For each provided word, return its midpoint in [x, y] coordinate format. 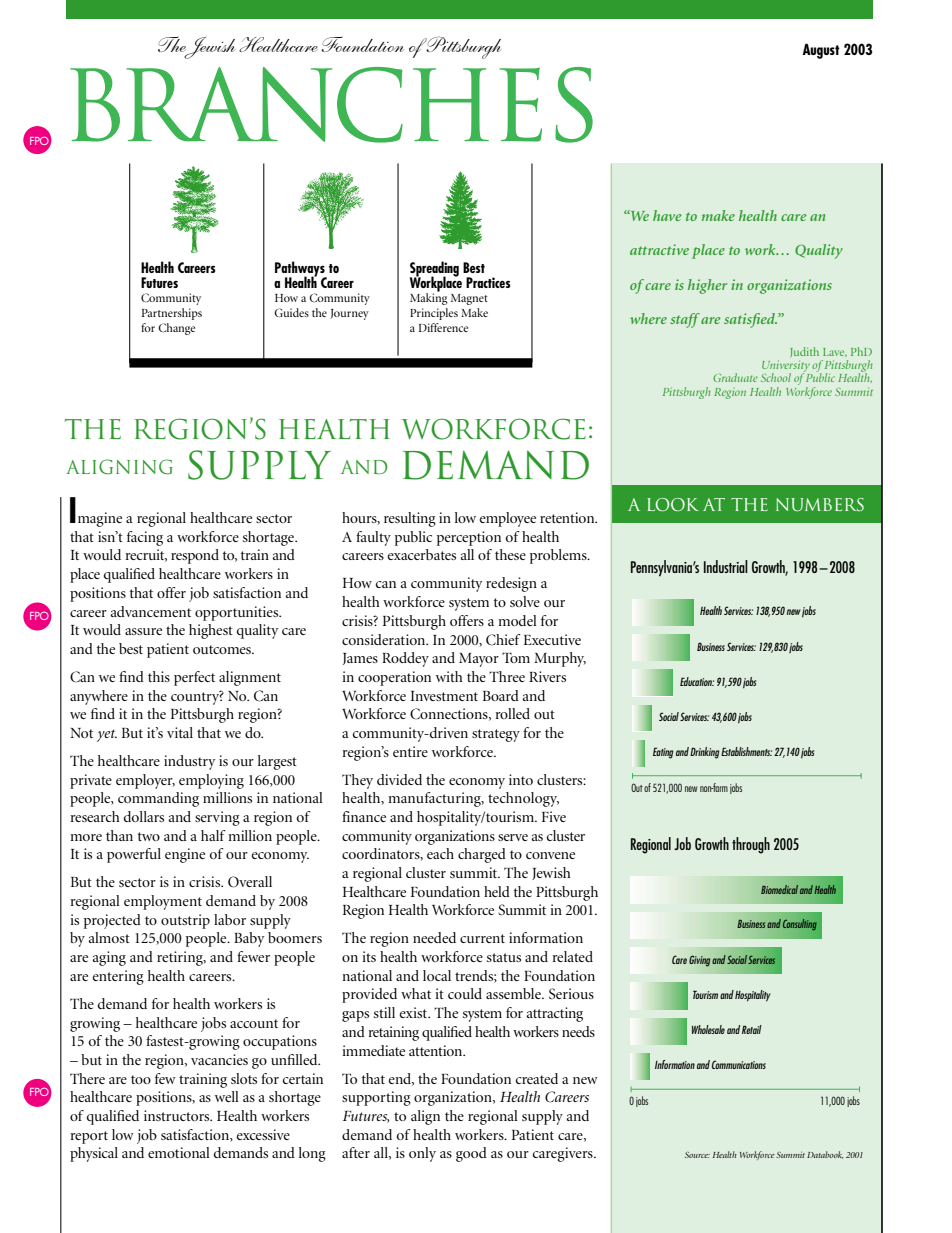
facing [145, 538]
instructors [178, 1115]
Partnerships [172, 314]
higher [707, 286]
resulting [410, 519]
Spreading [434, 270]
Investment [444, 696]
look [673, 505]
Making [429, 298]
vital [180, 732]
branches [331, 105]
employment [163, 902]
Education [697, 681]
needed [434, 937]
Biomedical [779, 889]
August [821, 51]
